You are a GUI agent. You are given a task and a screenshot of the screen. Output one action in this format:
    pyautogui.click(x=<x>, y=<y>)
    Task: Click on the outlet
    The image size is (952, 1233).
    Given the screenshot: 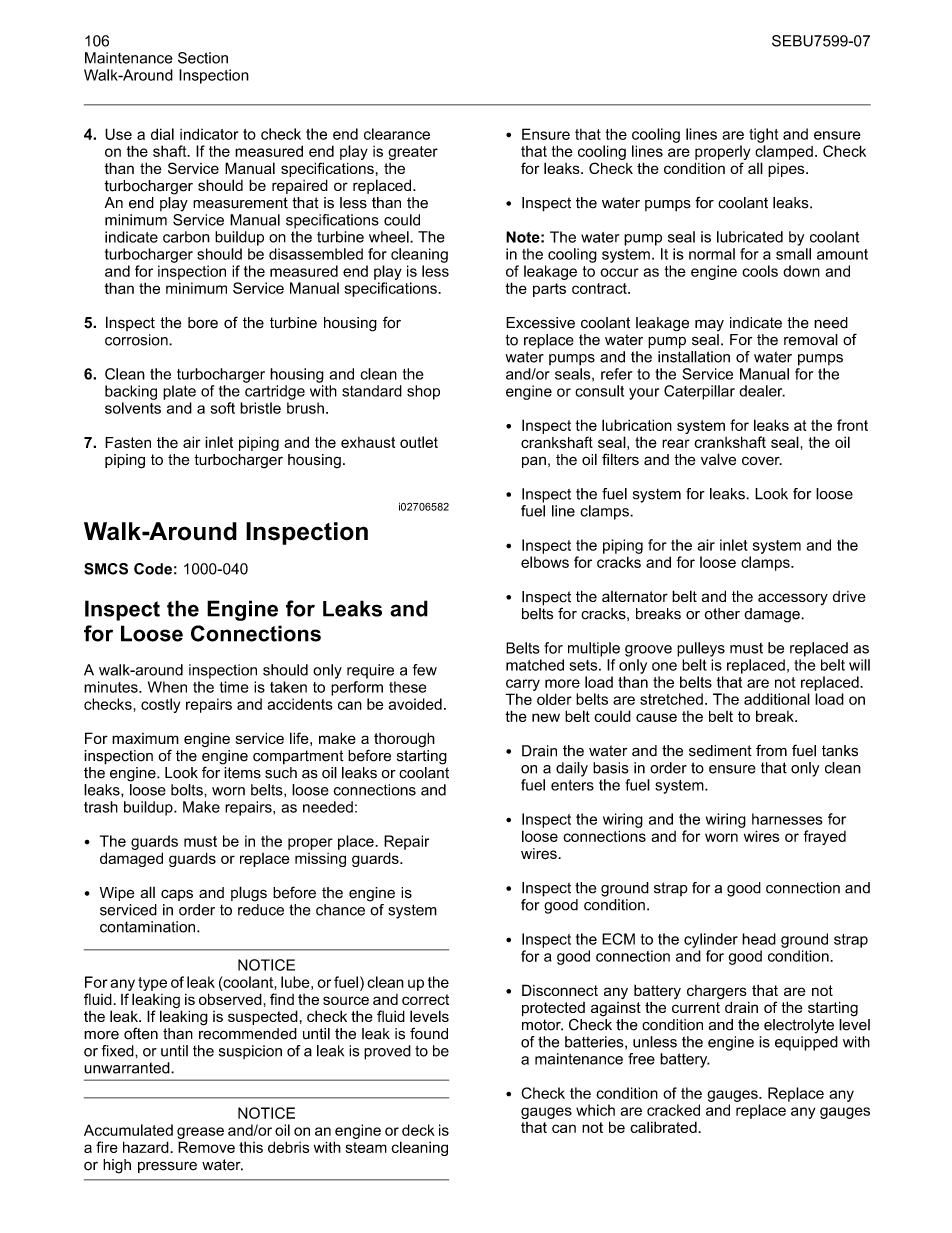 What is the action you would take?
    pyautogui.click(x=419, y=442)
